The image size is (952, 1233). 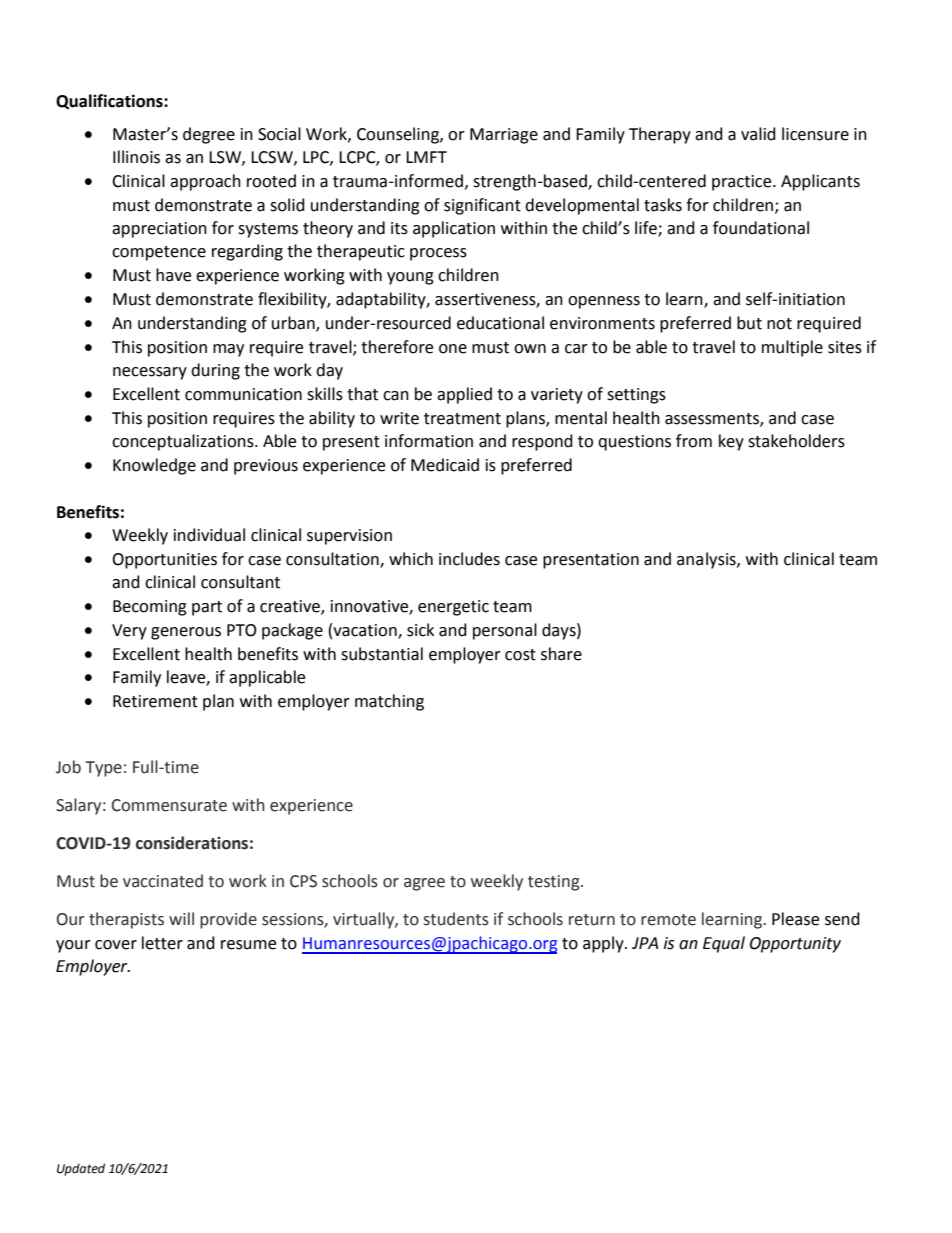 I want to click on agree, so click(x=424, y=884).
